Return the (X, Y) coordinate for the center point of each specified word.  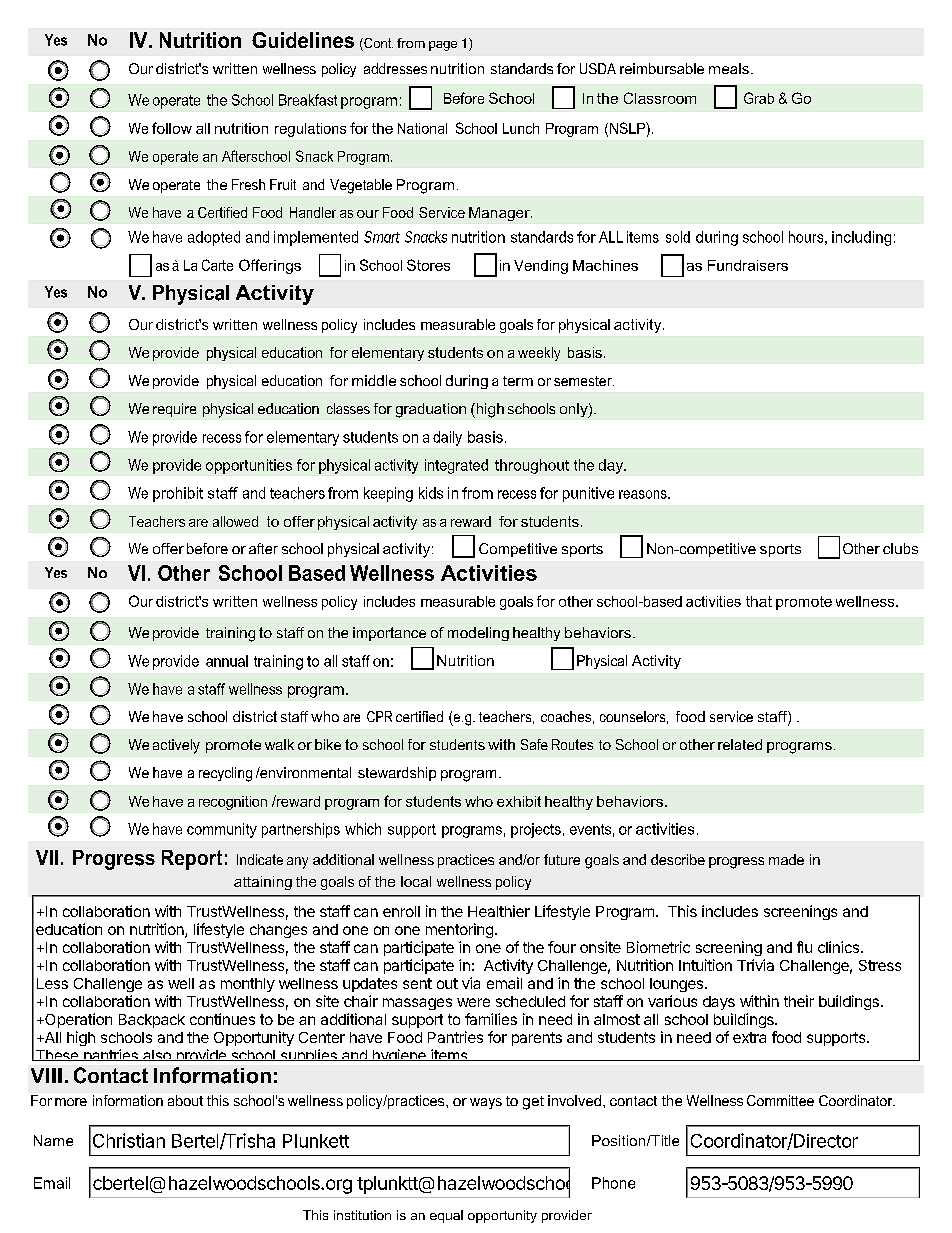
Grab (759, 98)
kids (431, 493)
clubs (900, 548)
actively (176, 746)
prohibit (178, 494)
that (759, 601)
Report (192, 860)
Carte (217, 265)
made (786, 859)
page (443, 46)
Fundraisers (748, 265)
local (416, 881)
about (185, 1100)
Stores (428, 265)
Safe (534, 744)
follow (172, 128)
